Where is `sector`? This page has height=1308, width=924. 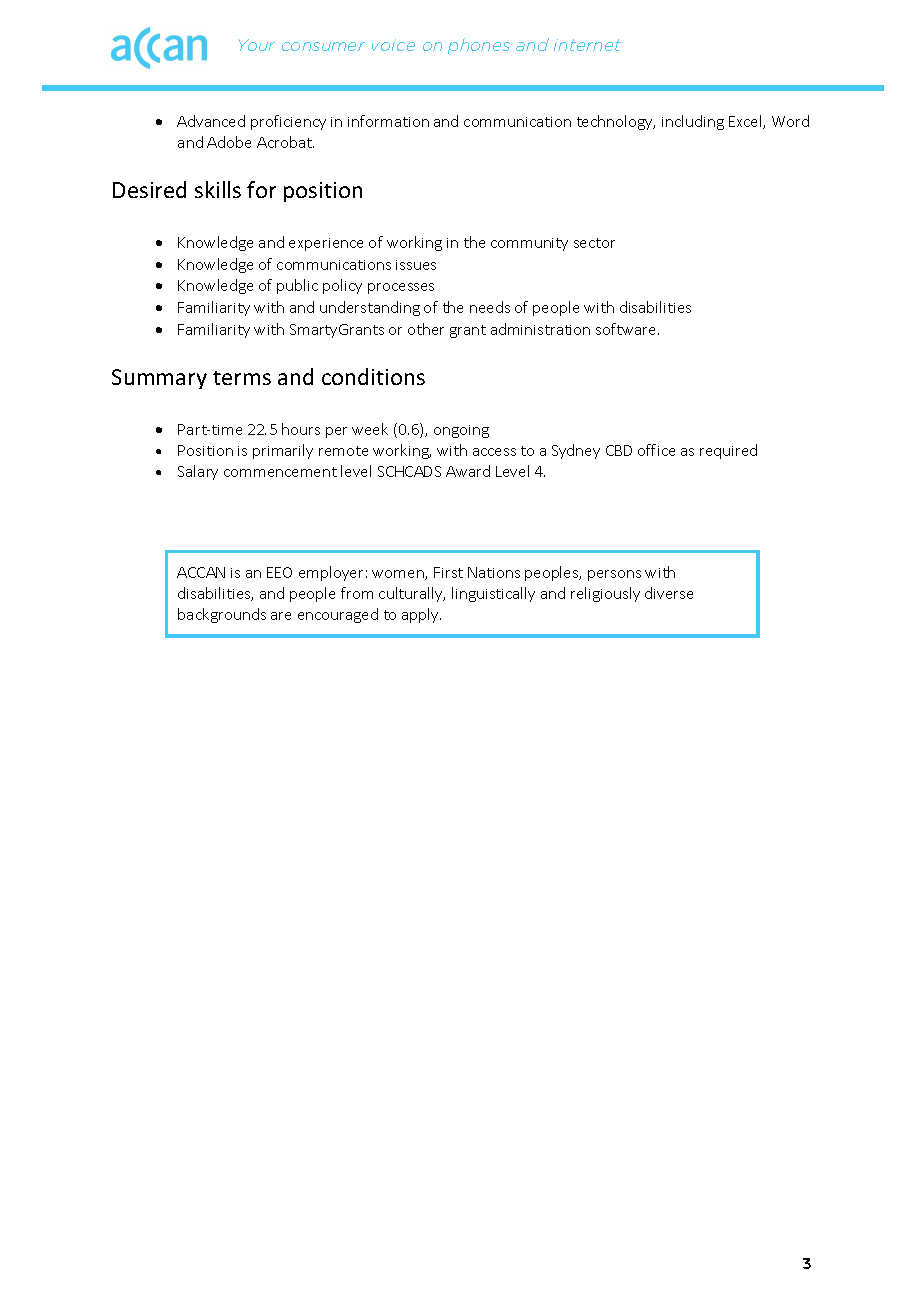 sector is located at coordinates (594, 243).
